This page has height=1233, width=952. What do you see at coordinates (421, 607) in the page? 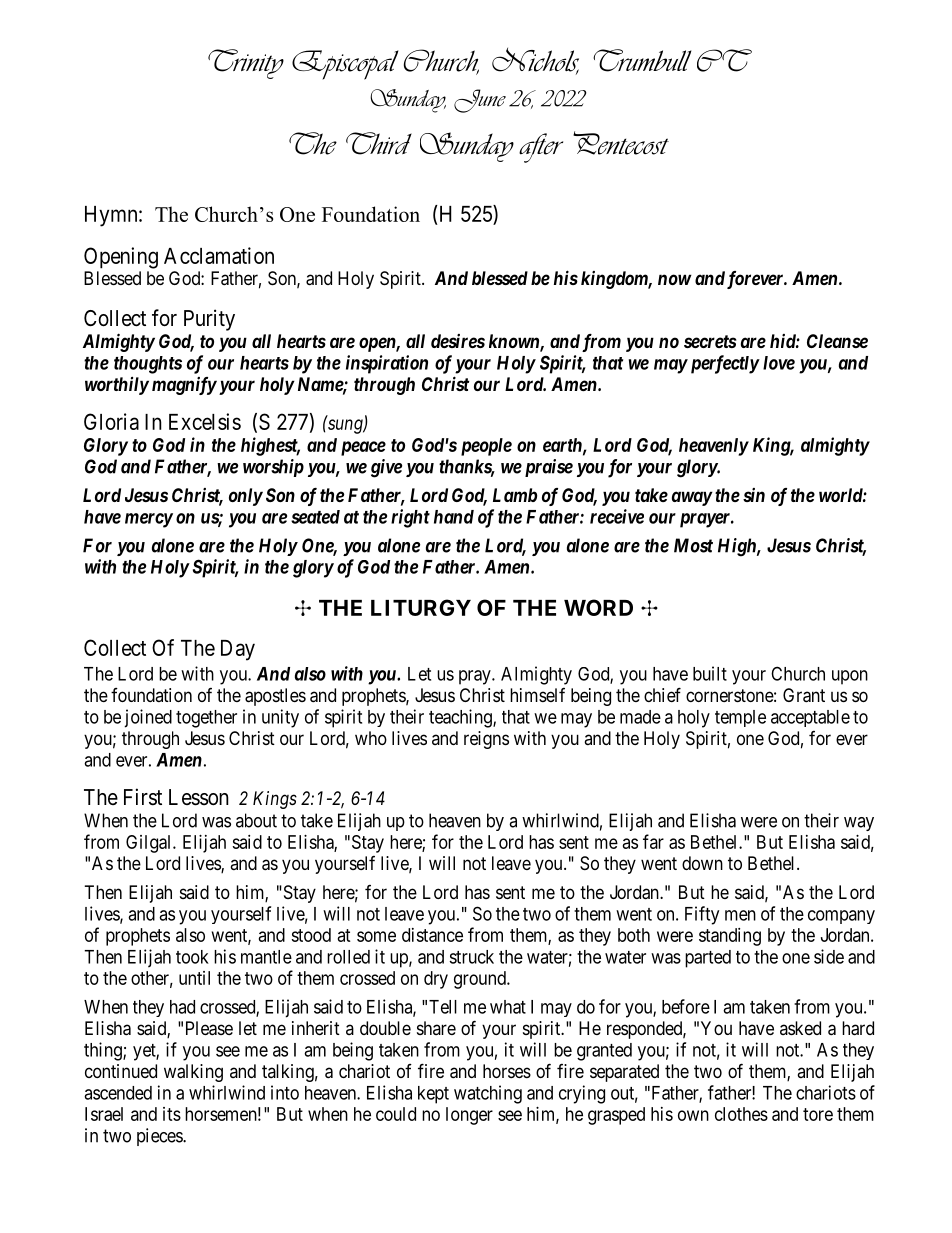
I see `LITURGY` at bounding box center [421, 607].
